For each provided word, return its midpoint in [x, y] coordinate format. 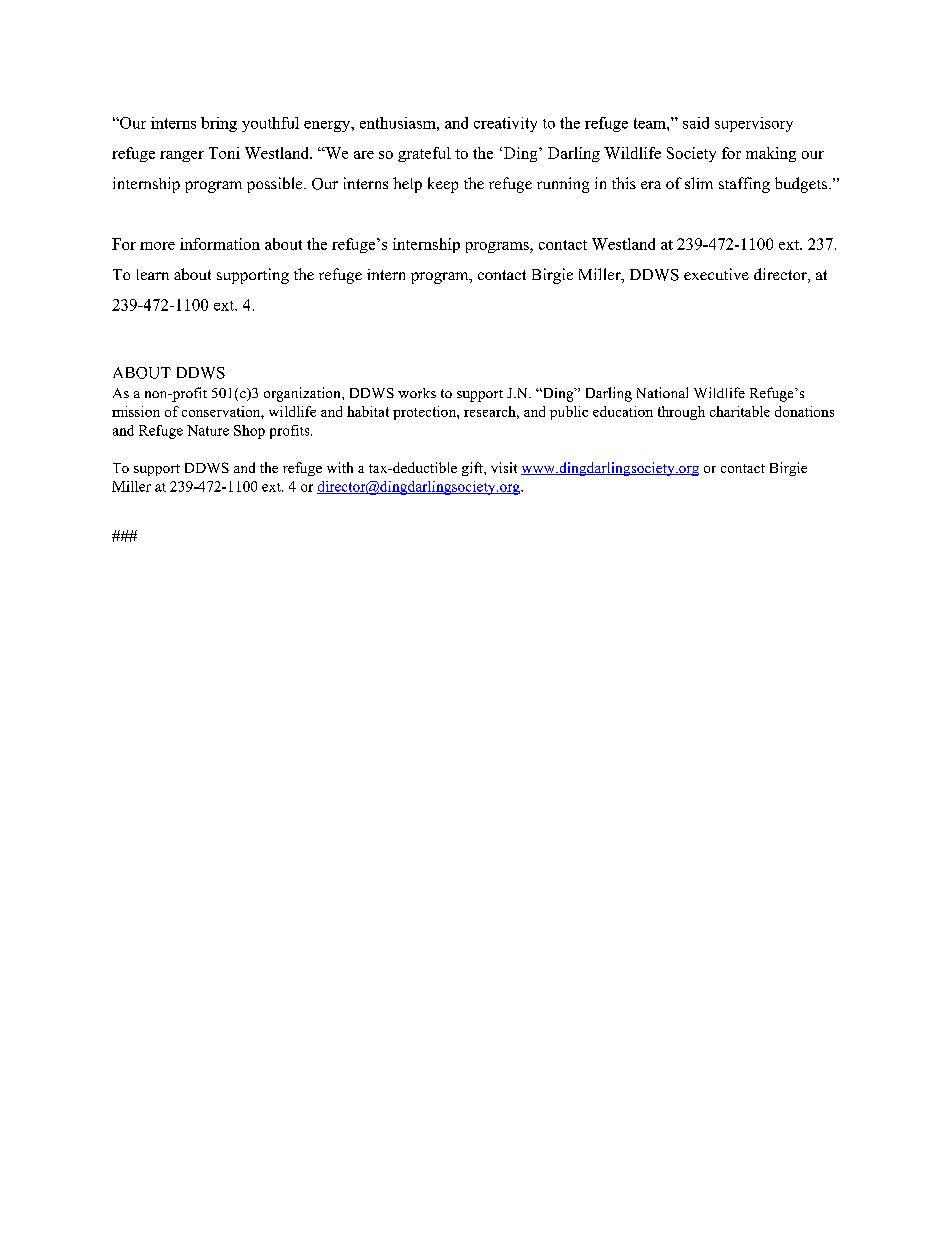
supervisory [754, 124]
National [662, 392]
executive [716, 274]
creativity [505, 124]
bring [219, 124]
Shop [249, 432]
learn [153, 274]
